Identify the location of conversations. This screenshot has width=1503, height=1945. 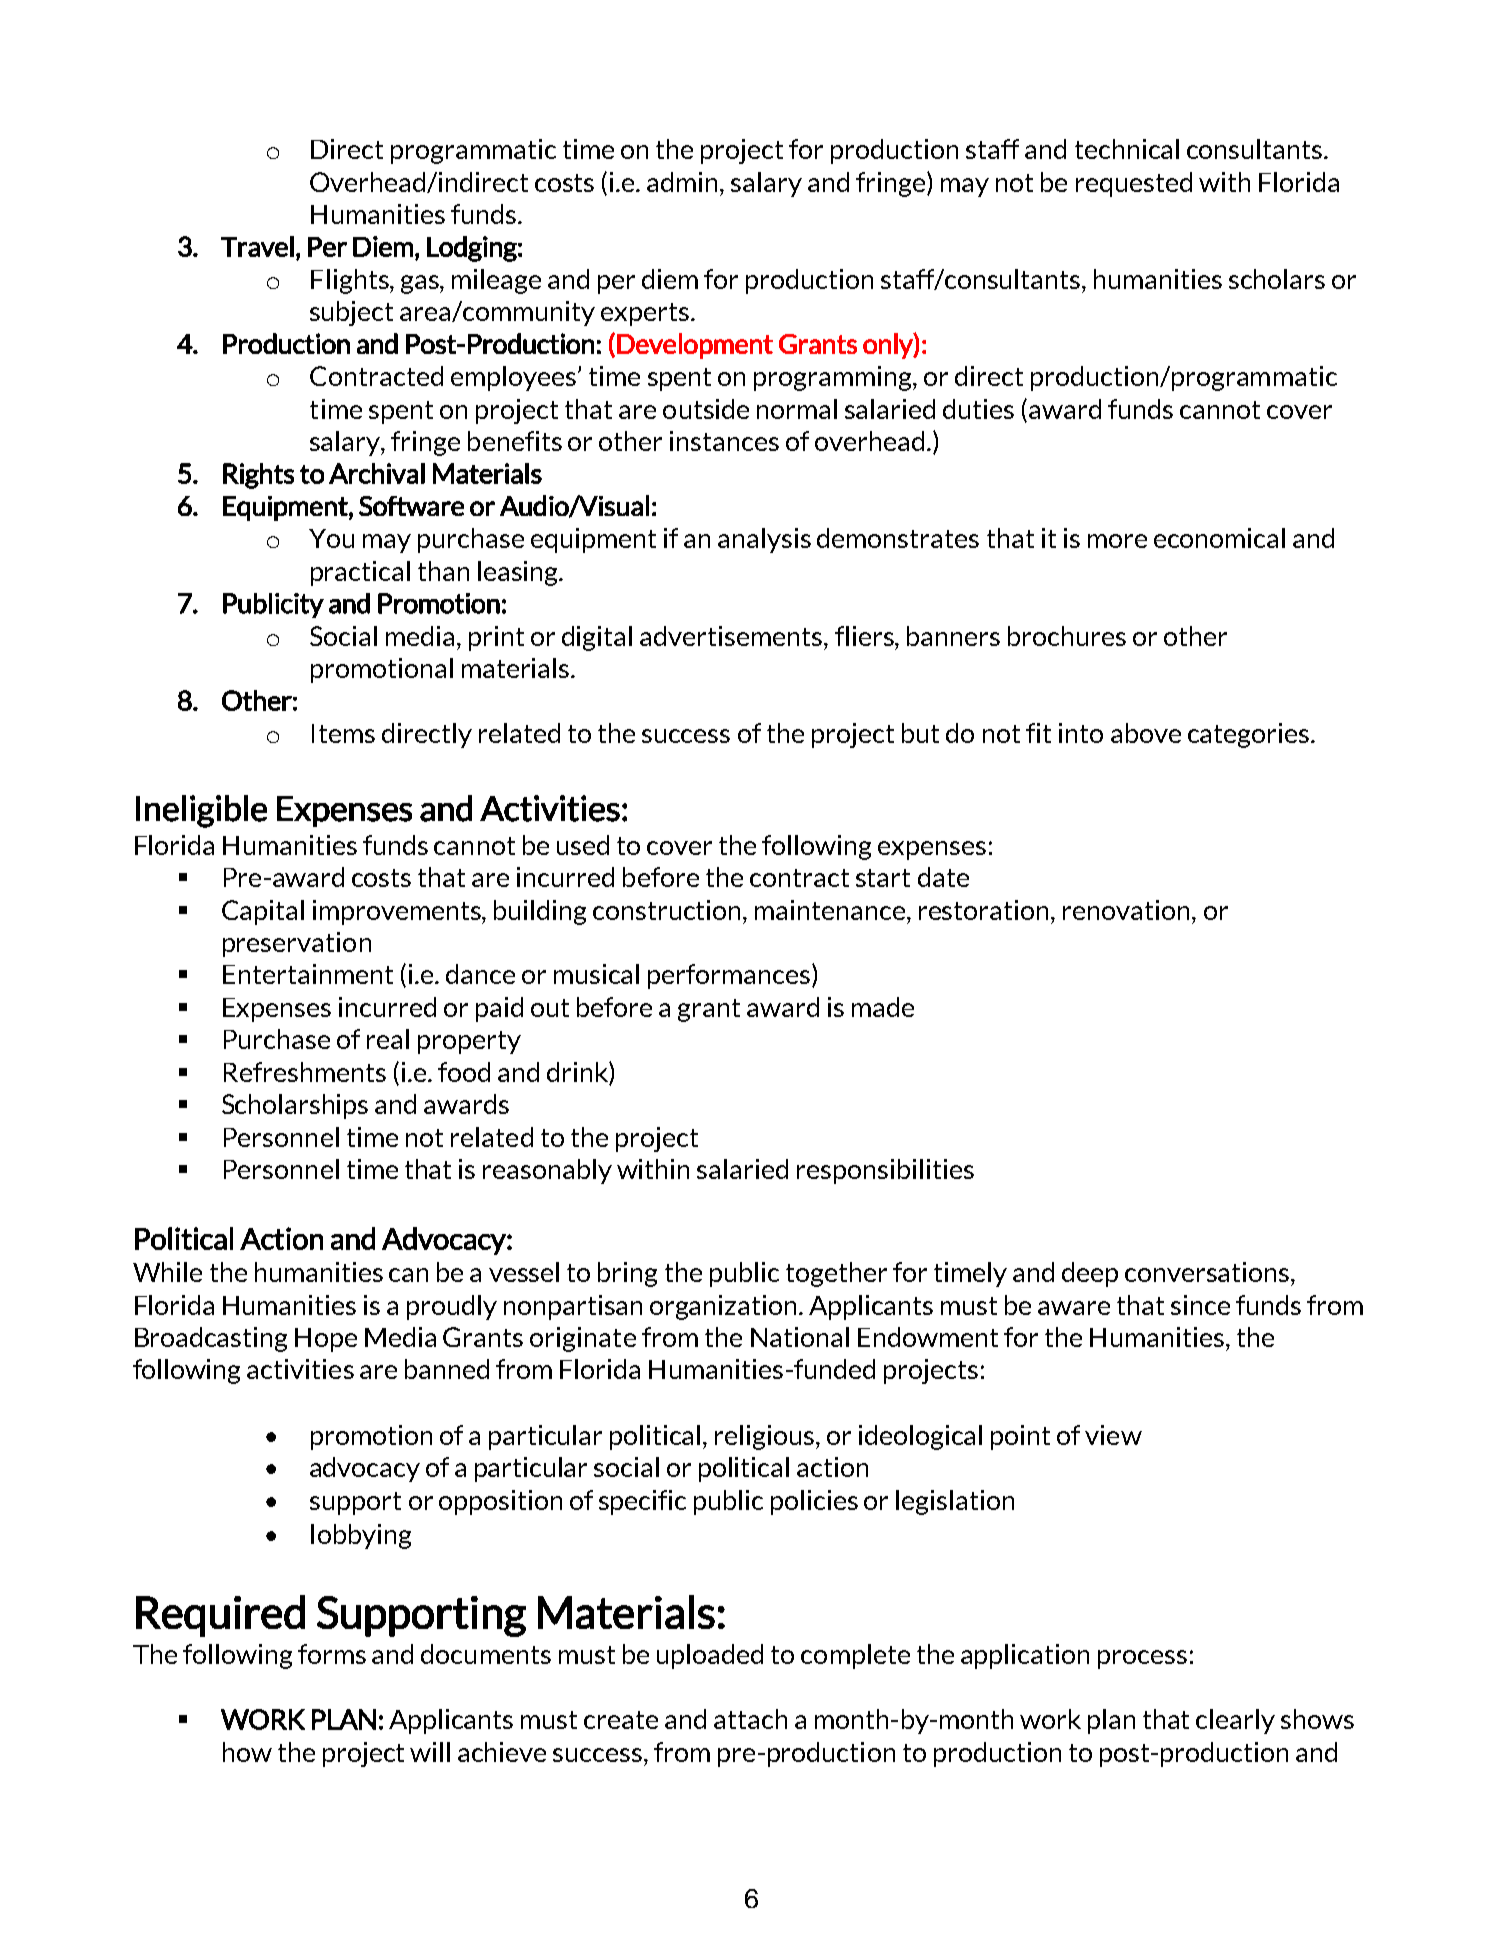
(1208, 1272).
